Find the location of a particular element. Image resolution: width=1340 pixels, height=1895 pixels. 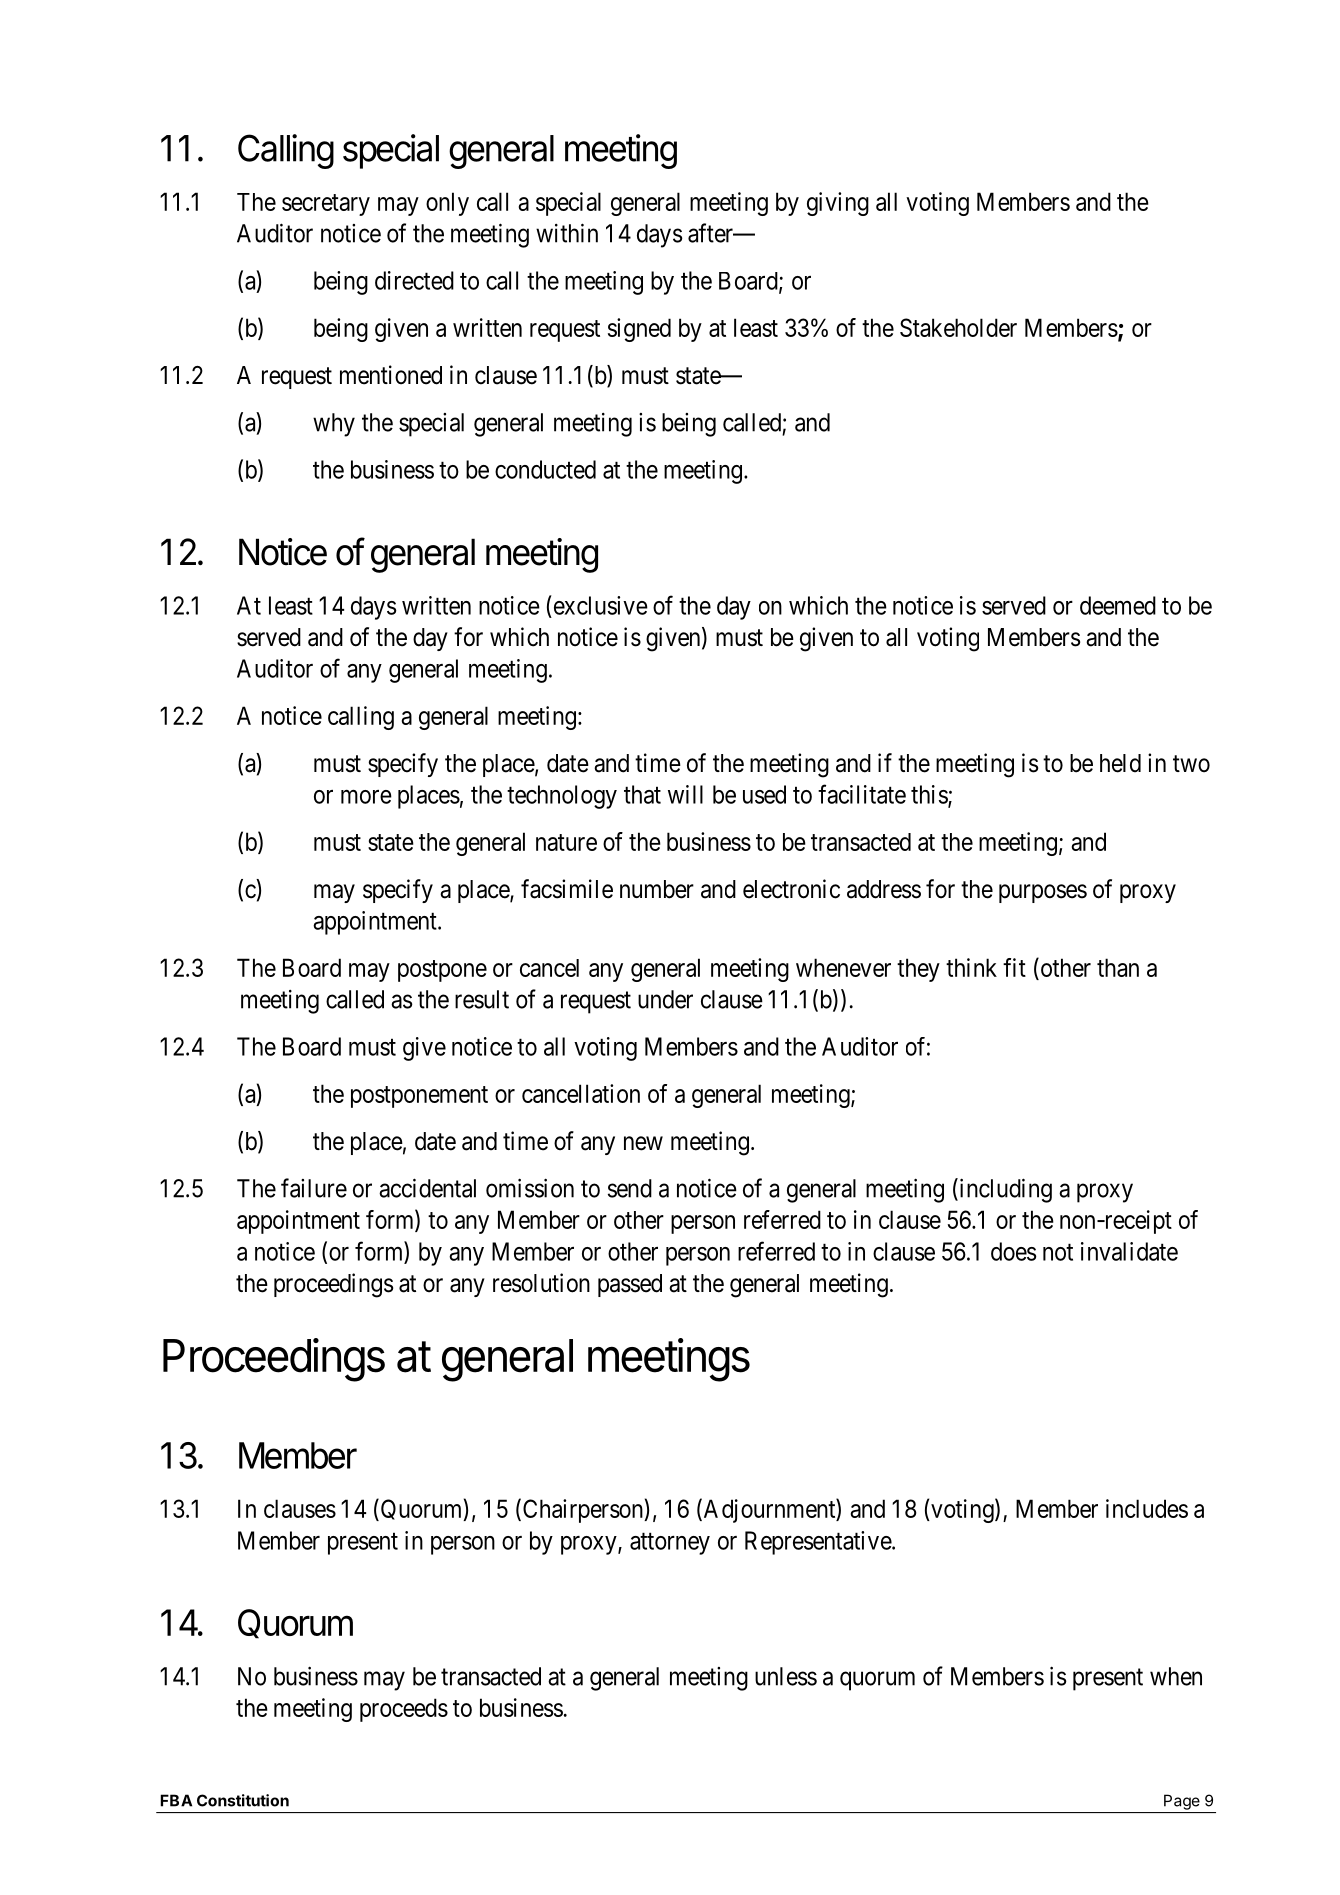

than is located at coordinates (1118, 967).
